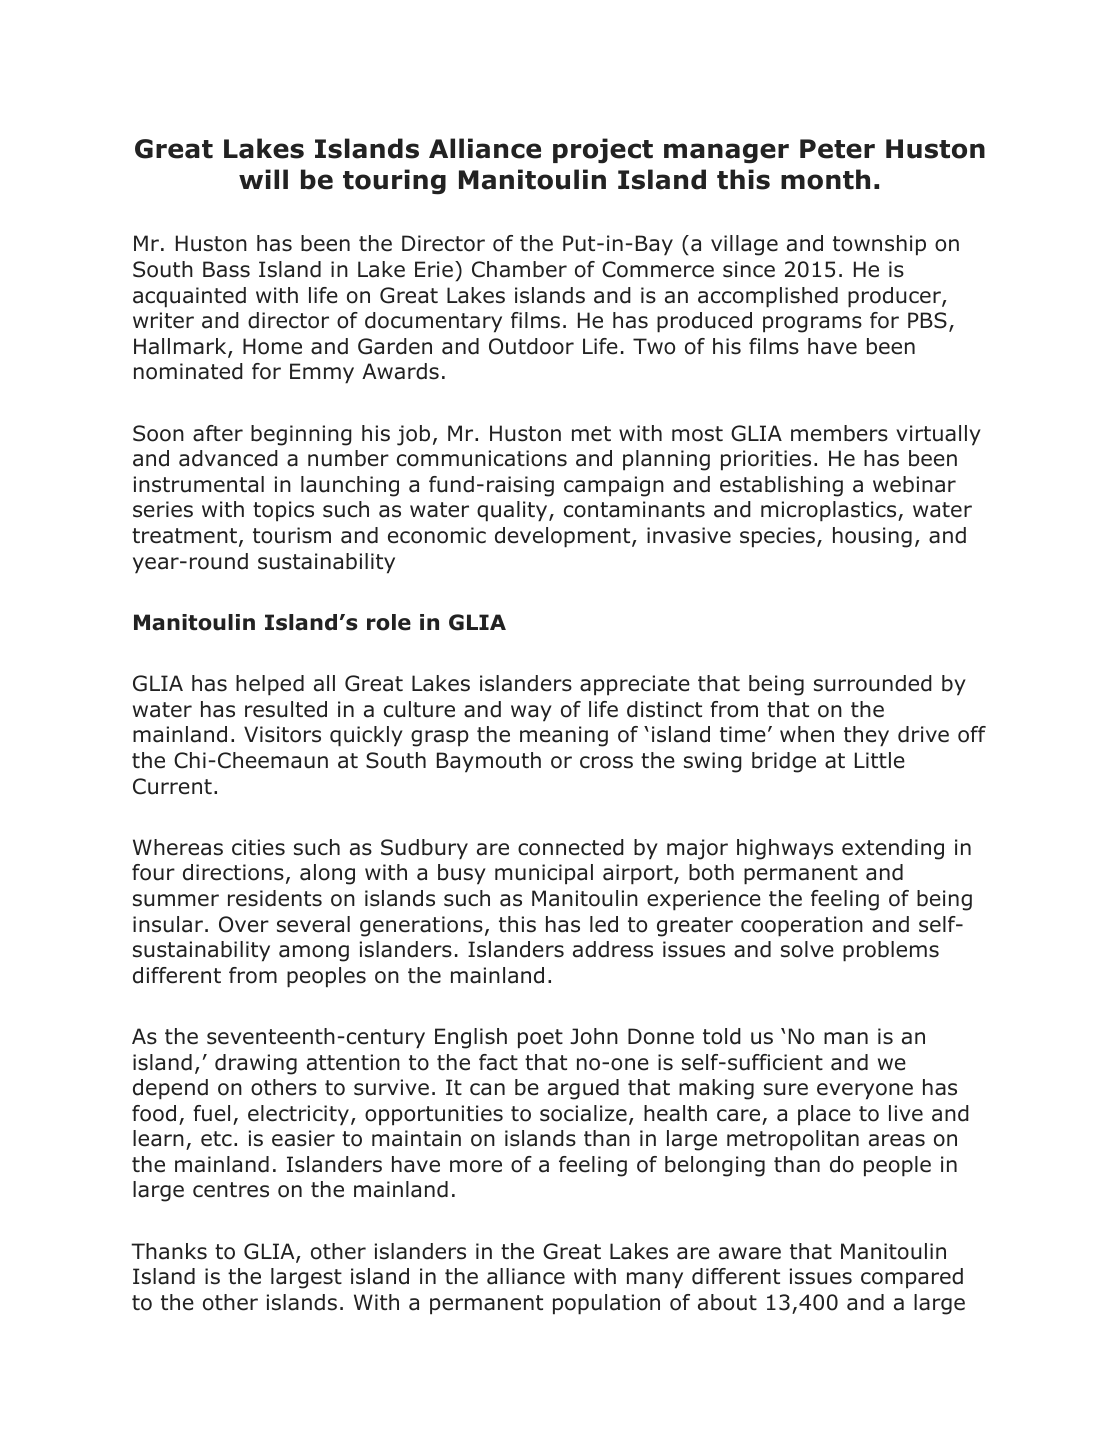  I want to click on month, so click(825, 179).
